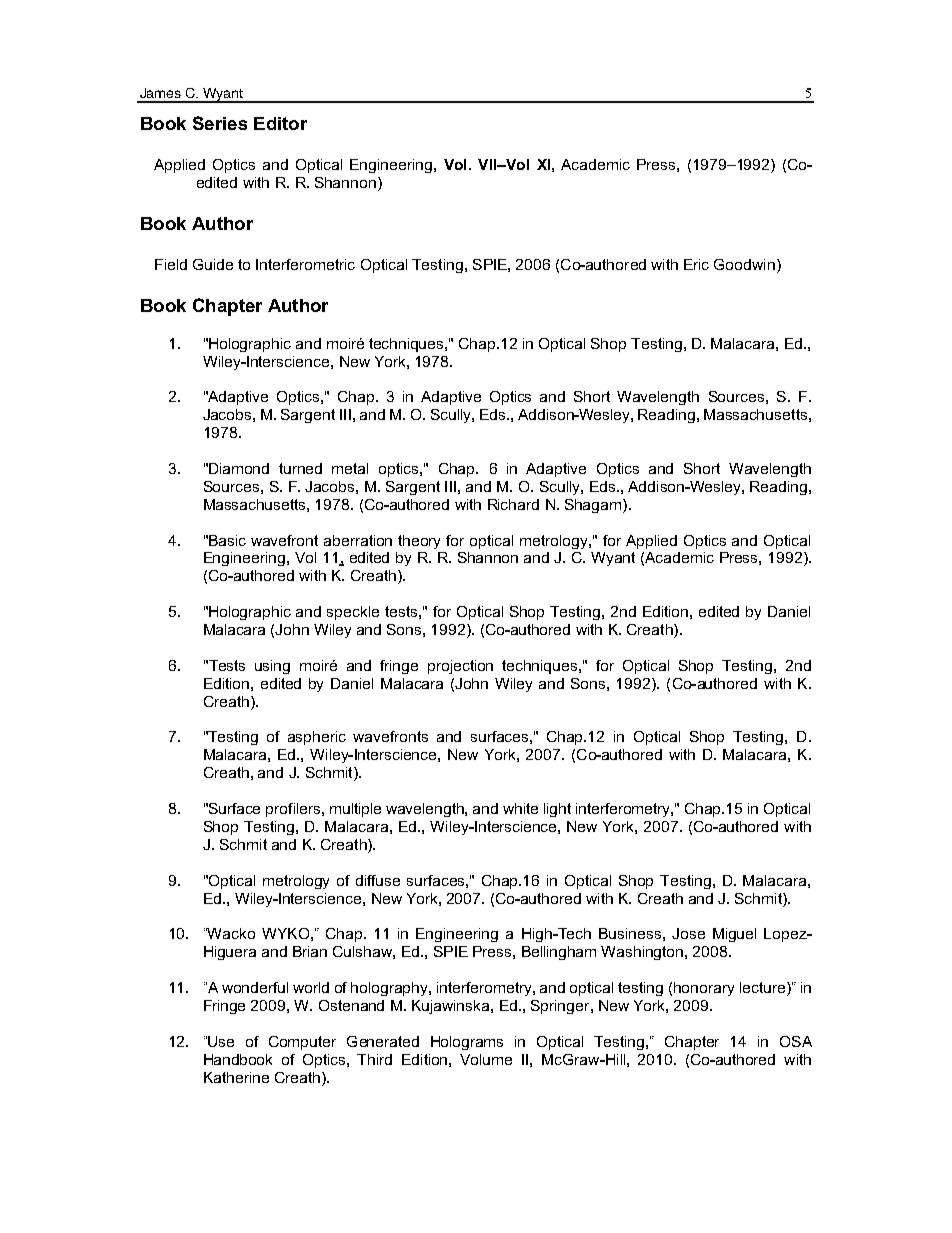  I want to click on turned, so click(300, 468).
